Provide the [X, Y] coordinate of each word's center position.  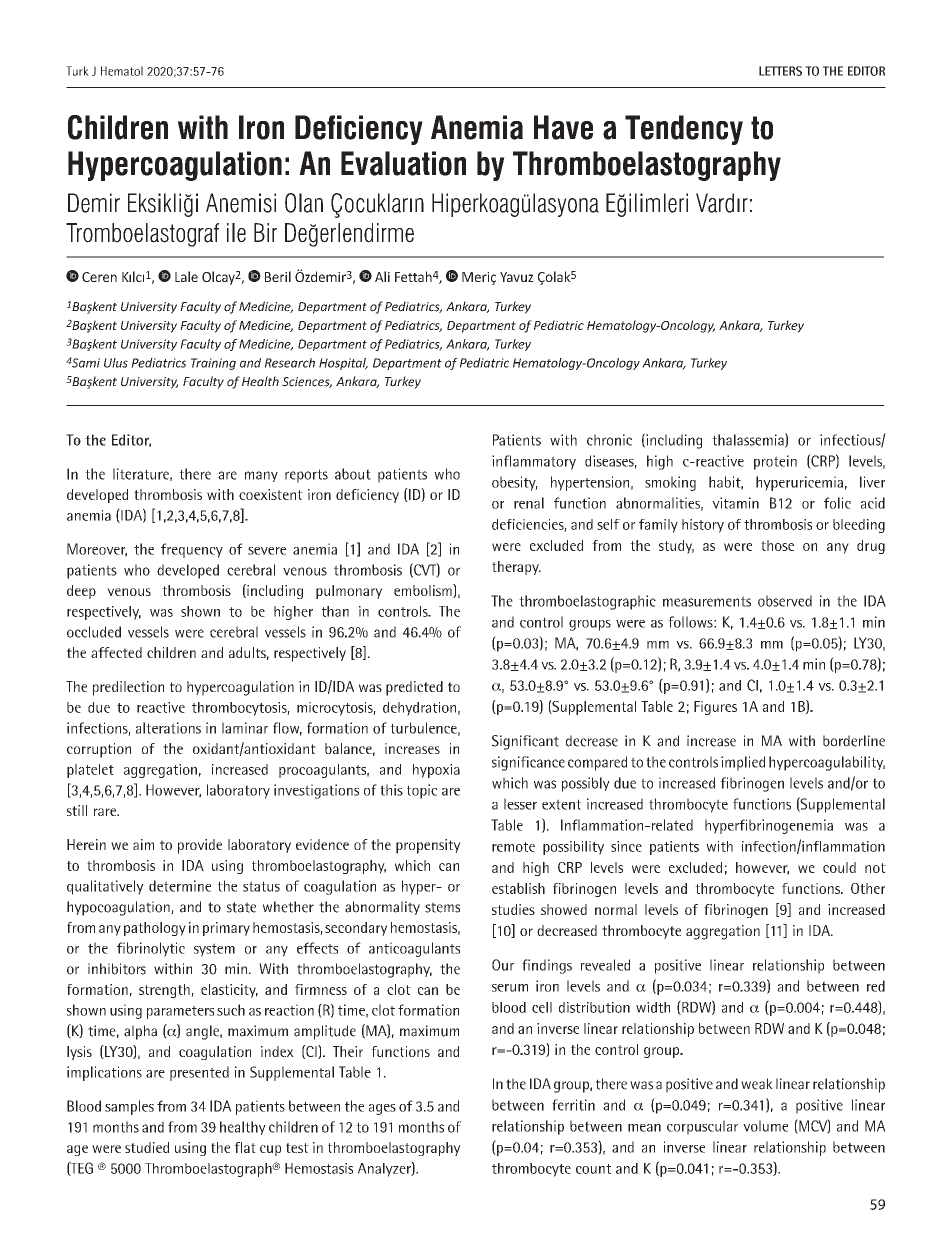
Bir [265, 232]
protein [775, 462]
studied [147, 1147]
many [261, 476]
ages [382, 1109]
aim [143, 844]
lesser [520, 804]
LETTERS [780, 71]
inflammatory [534, 462]
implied [743, 763]
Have [563, 127]
